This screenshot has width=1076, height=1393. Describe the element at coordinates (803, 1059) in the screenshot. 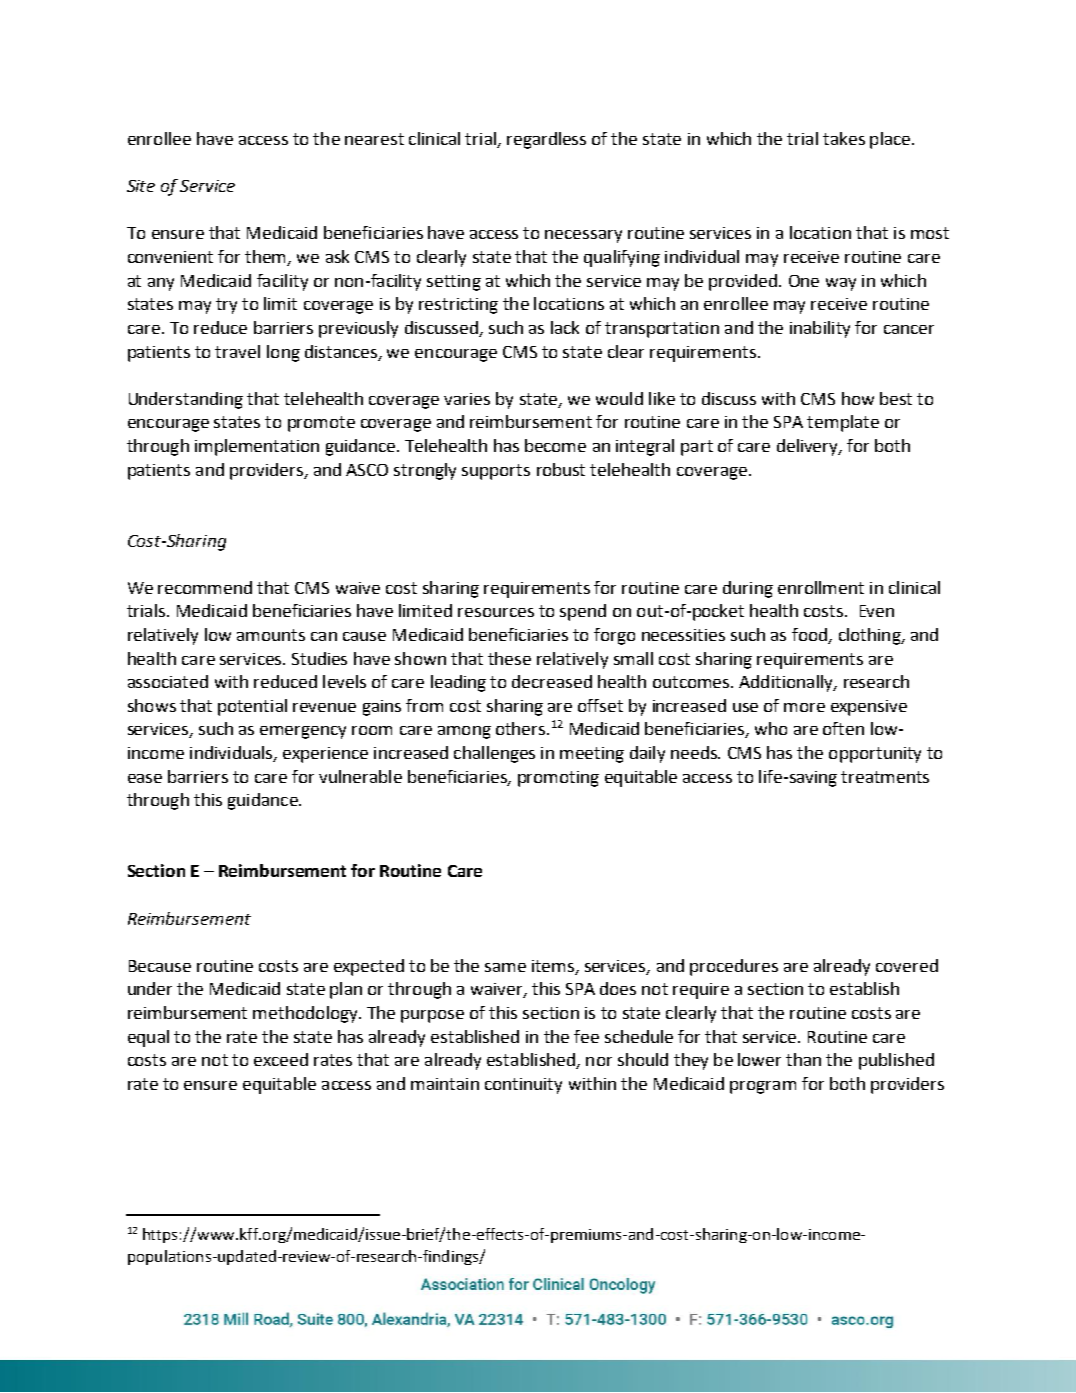

I see `than` at that location.
